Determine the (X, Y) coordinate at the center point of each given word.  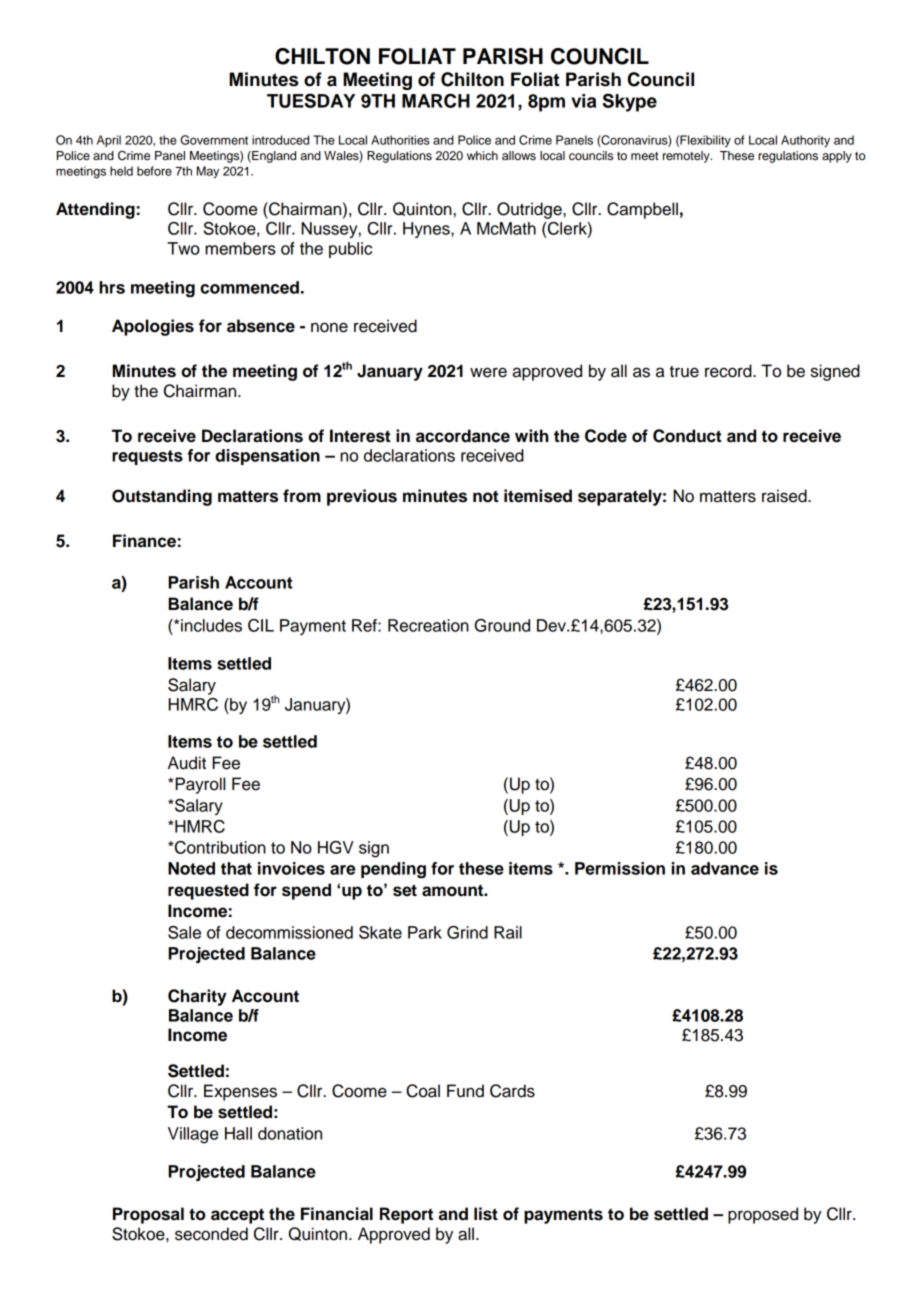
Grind (467, 932)
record (729, 371)
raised (785, 496)
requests (147, 457)
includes (211, 625)
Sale (184, 932)
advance (725, 868)
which (482, 155)
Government (214, 140)
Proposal (148, 1215)
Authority (805, 141)
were (488, 372)
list (486, 1214)
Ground (502, 625)
